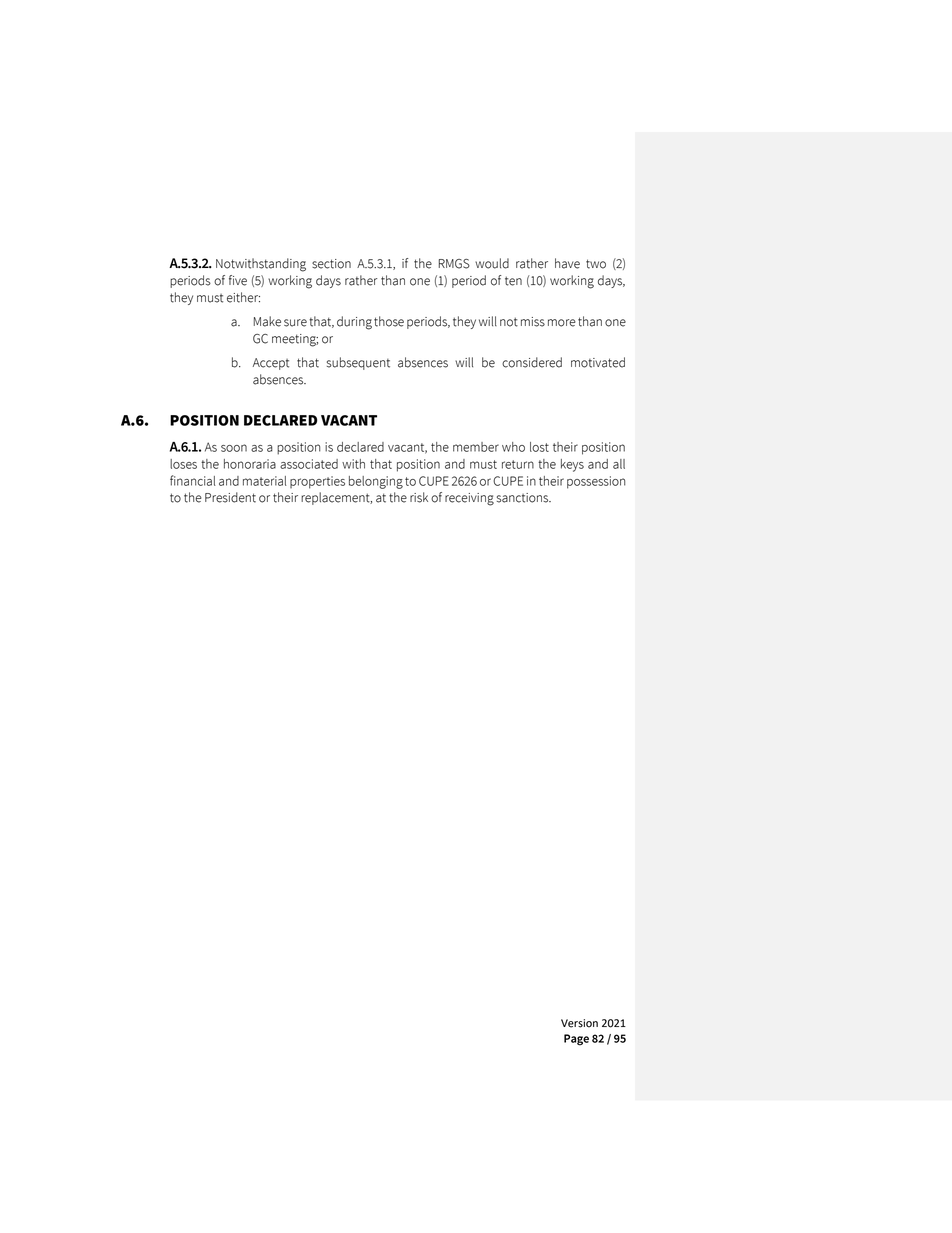  Describe the element at coordinates (524, 498) in the screenshot. I see `sanctions` at that location.
